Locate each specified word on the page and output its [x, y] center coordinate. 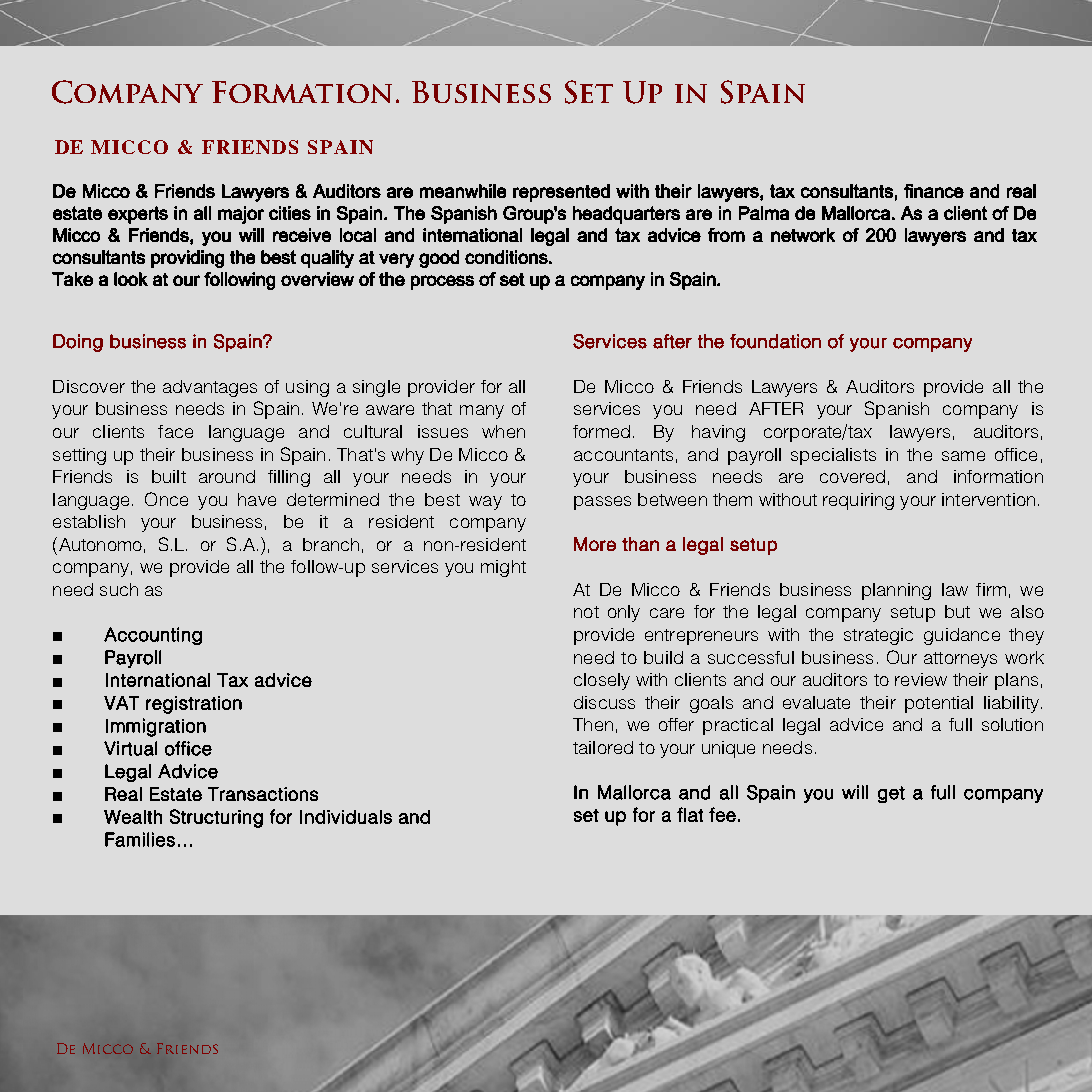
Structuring [216, 818]
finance [934, 191]
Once [166, 499]
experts [138, 215]
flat [690, 814]
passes [602, 503]
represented [561, 193]
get [891, 794]
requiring [858, 501]
